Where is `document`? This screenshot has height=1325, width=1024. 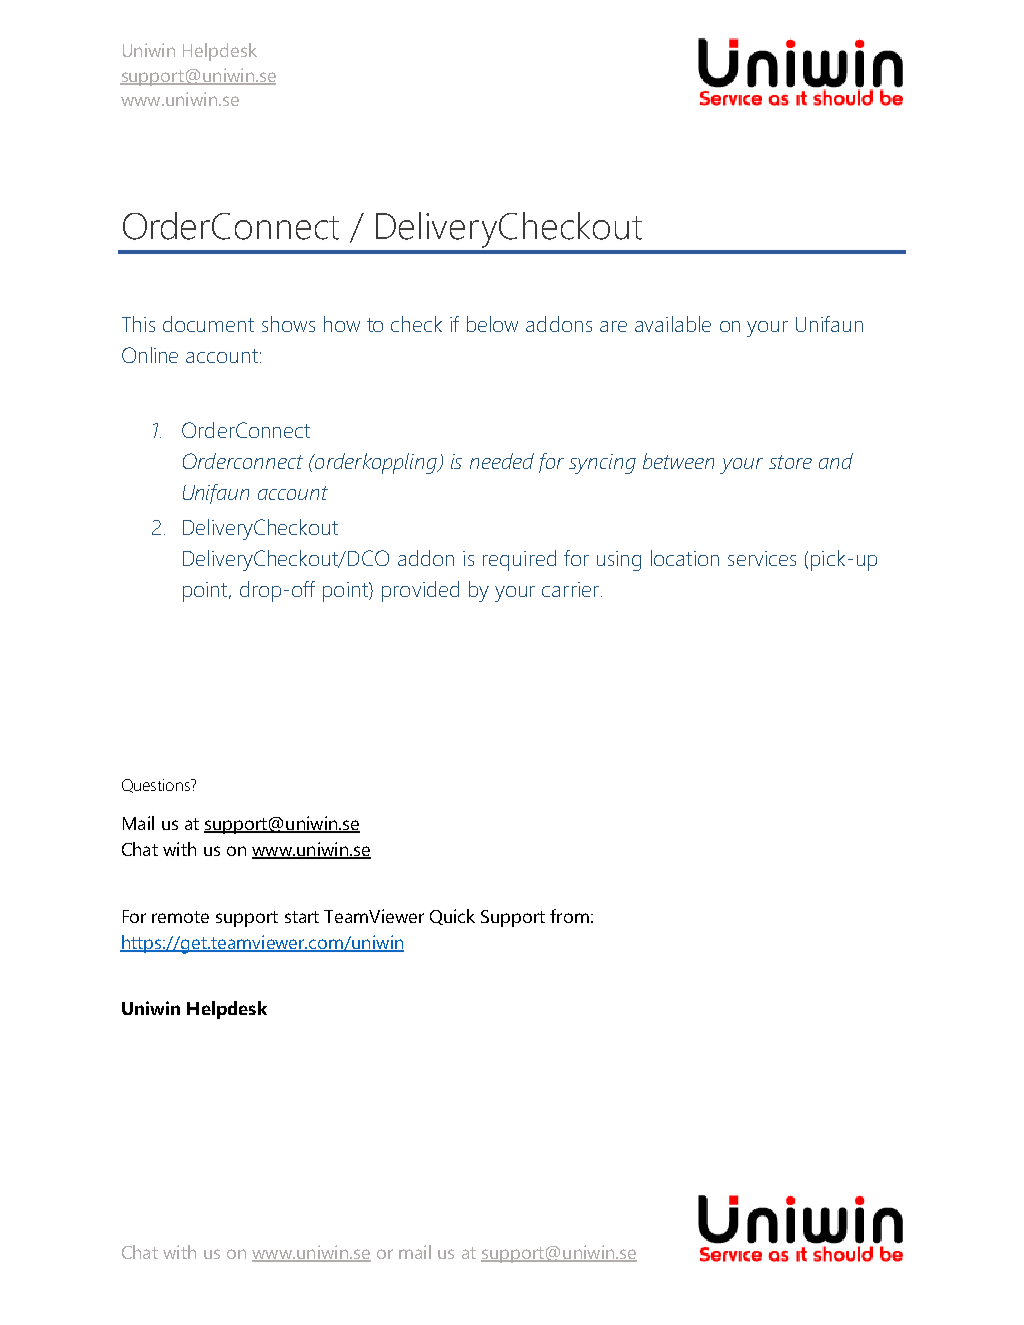
document is located at coordinates (208, 324).
